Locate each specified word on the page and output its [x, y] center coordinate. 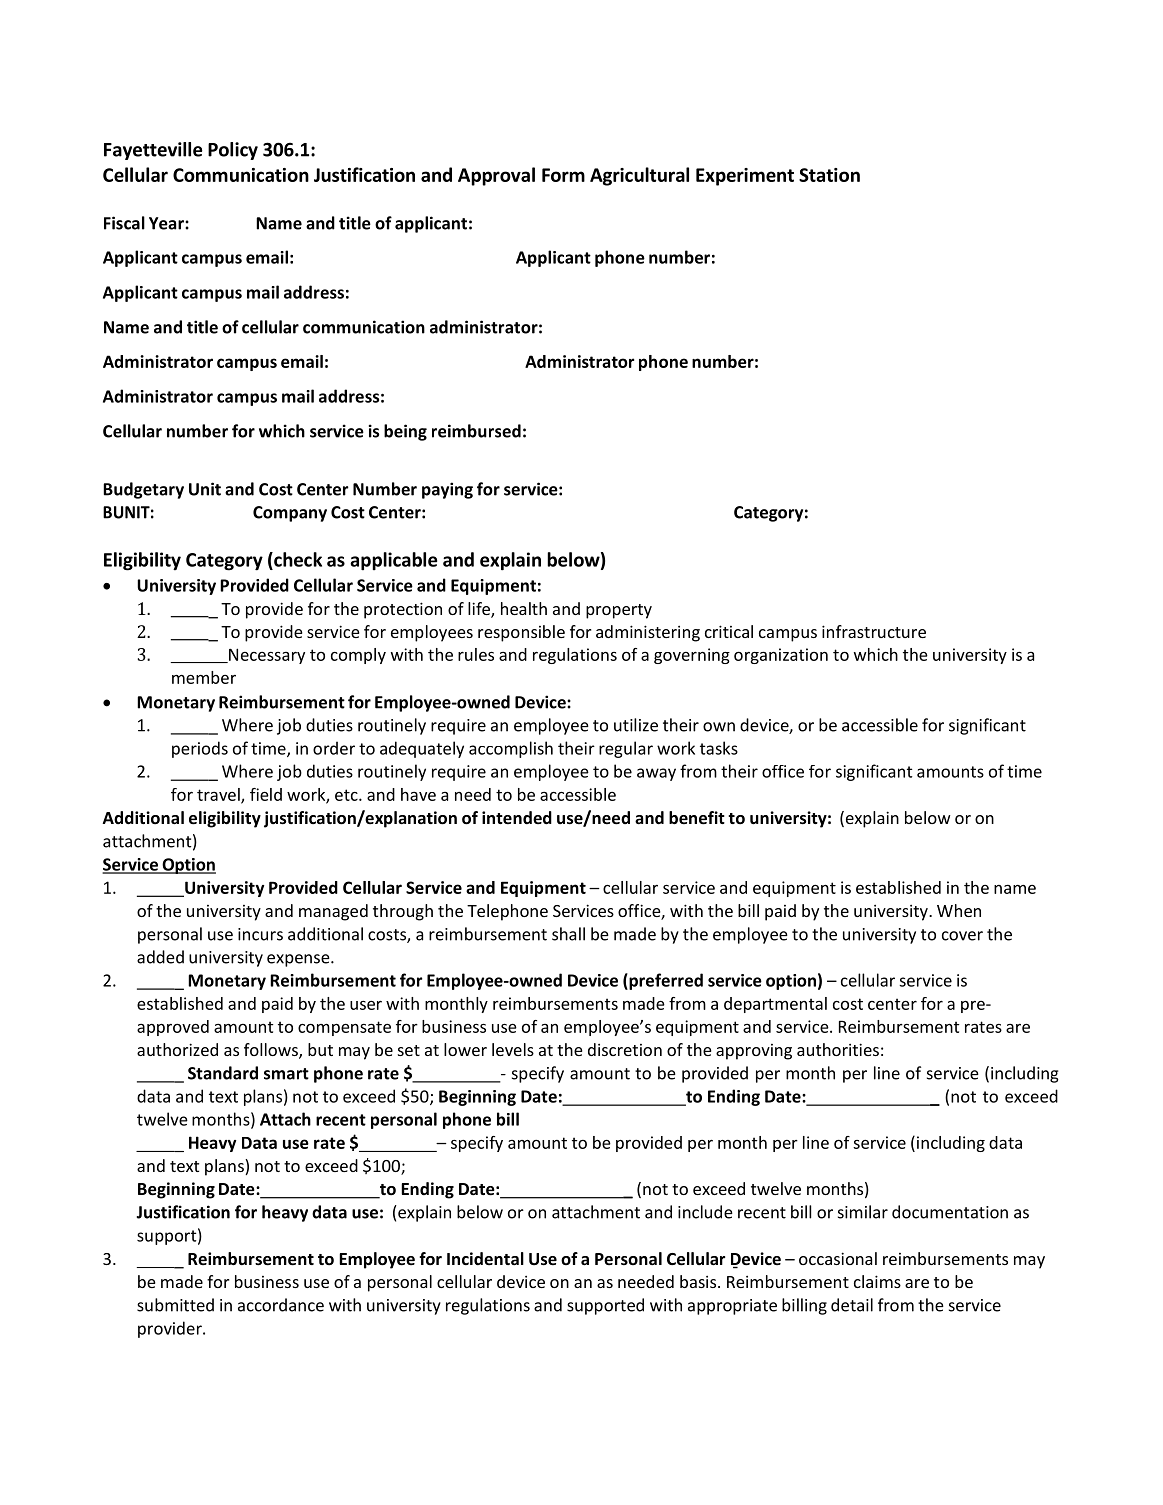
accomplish [511, 749]
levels [513, 1049]
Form [563, 175]
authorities [838, 1049]
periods [200, 749]
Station [829, 175]
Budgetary [143, 490]
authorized [177, 1049]
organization [781, 656]
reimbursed [476, 431]
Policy [233, 151]
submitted [175, 1305]
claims [877, 1281]
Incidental [485, 1259]
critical [729, 631]
